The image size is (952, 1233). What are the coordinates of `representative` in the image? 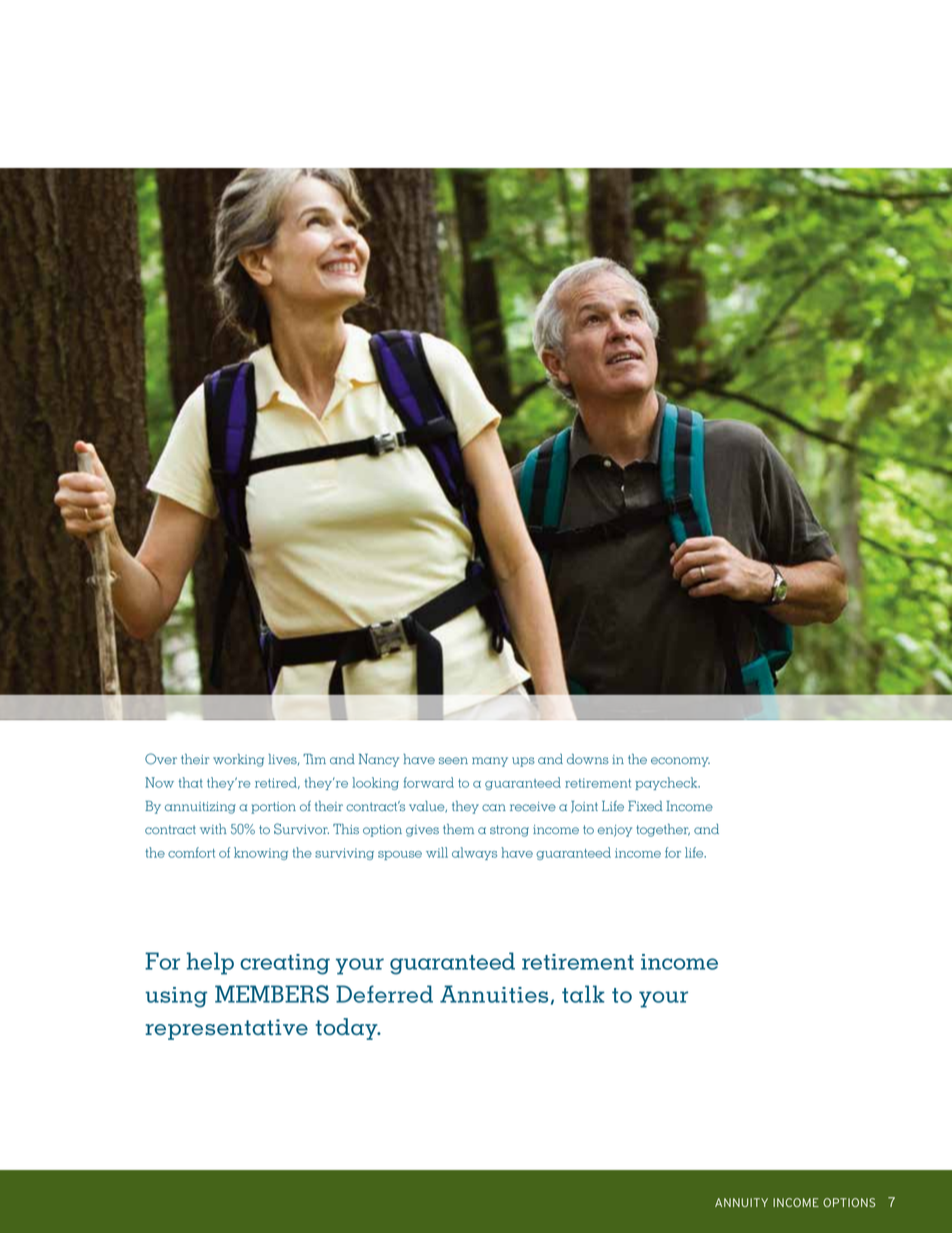 It's located at (226, 1029).
